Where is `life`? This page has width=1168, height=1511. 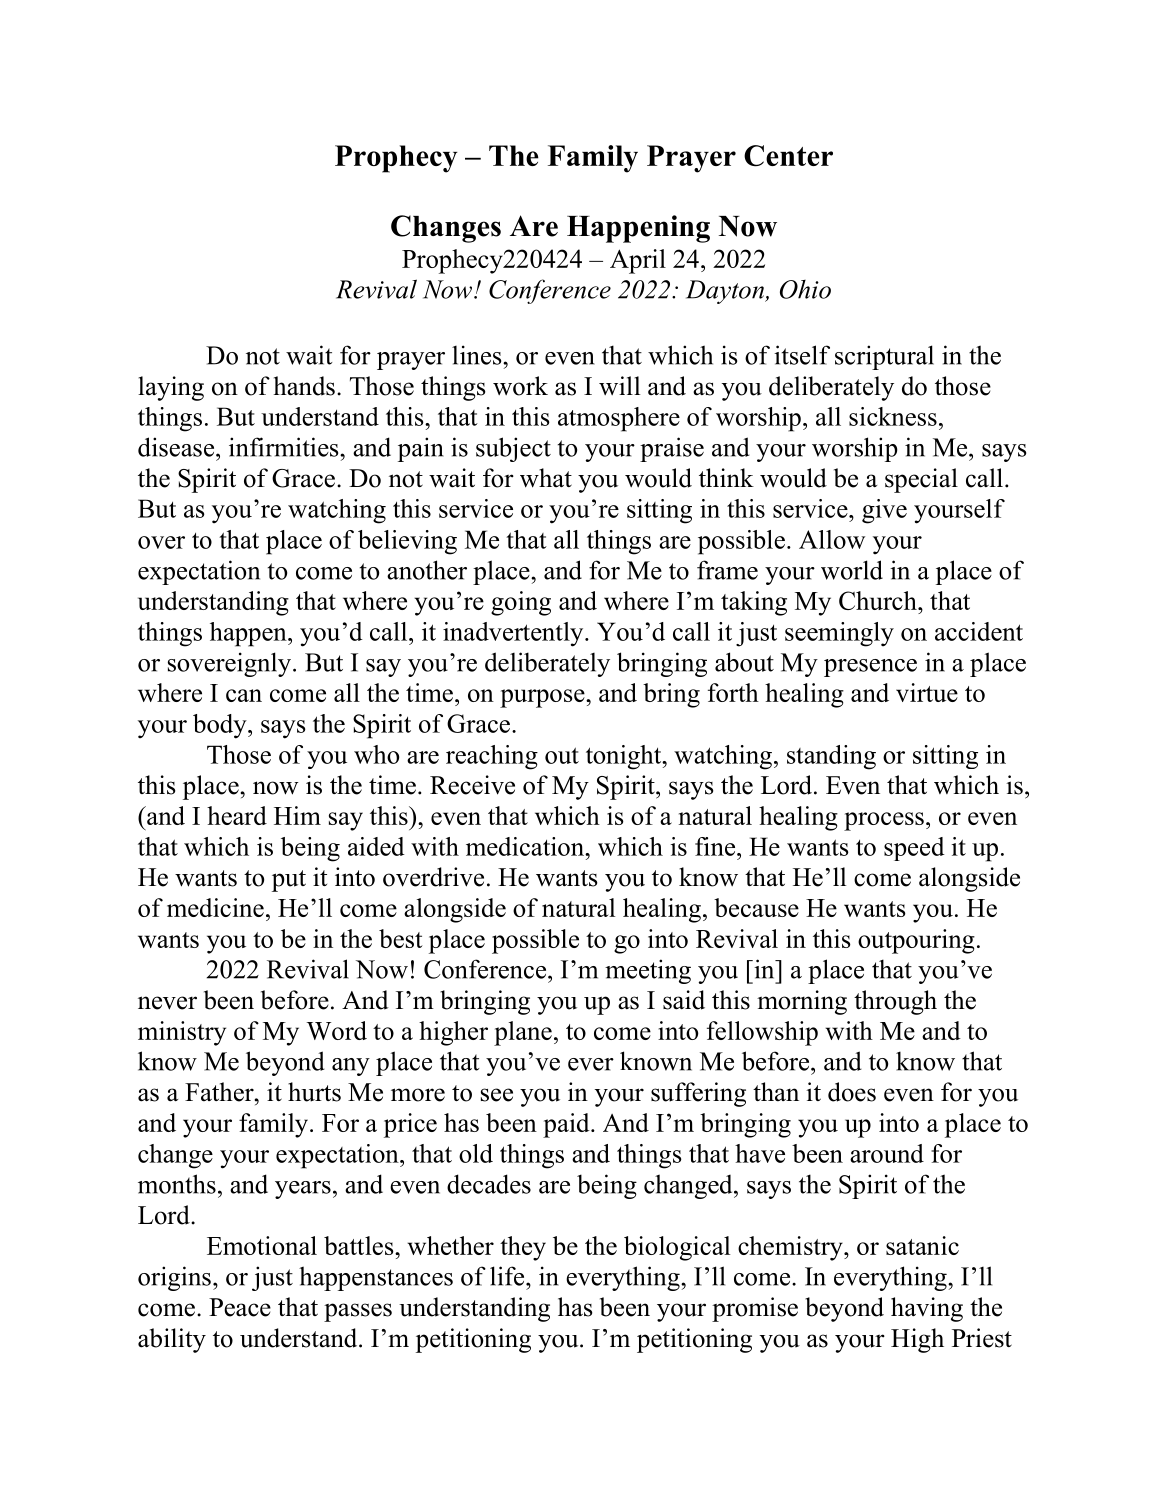 life is located at coordinates (508, 1276).
